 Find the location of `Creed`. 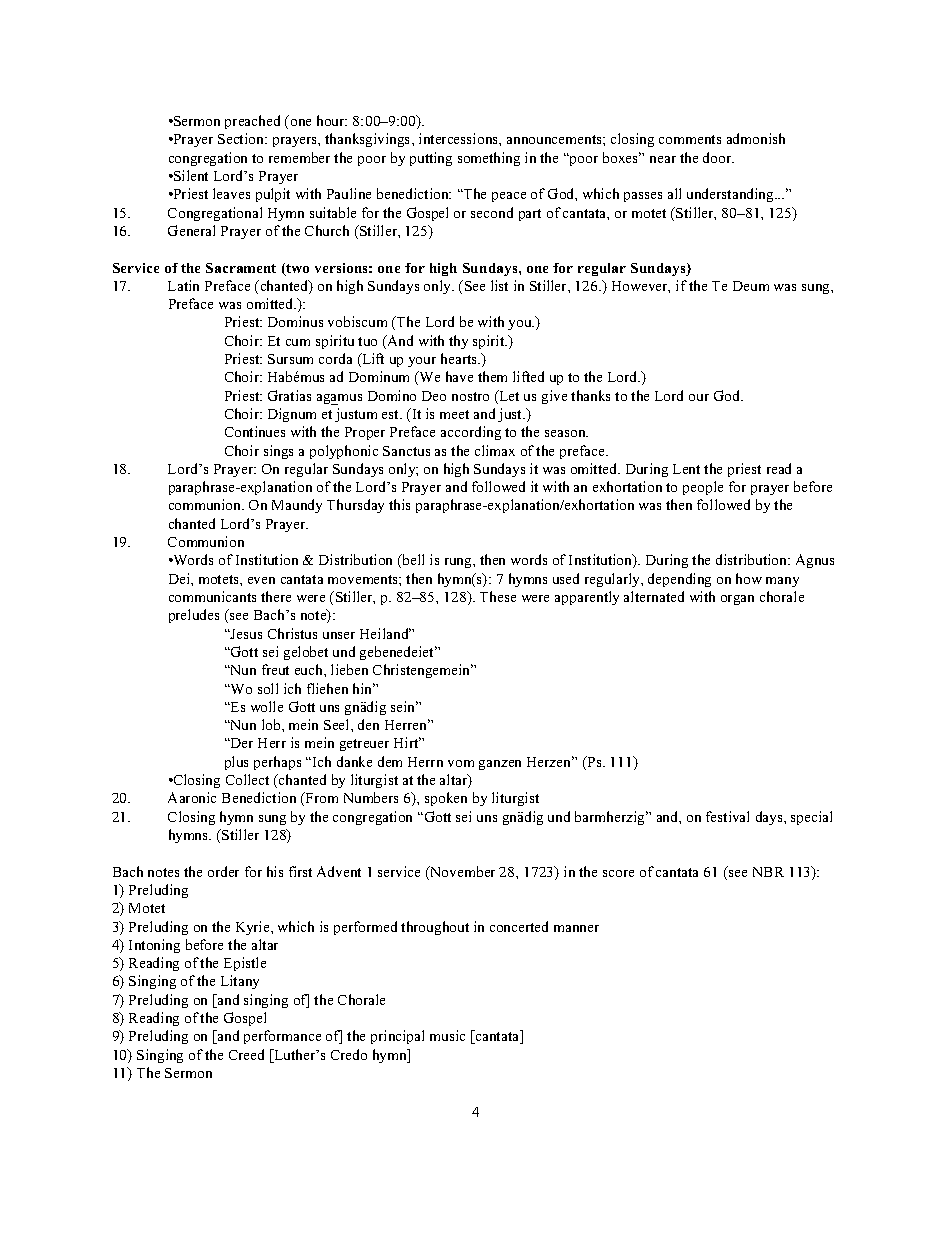

Creed is located at coordinates (246, 1054).
